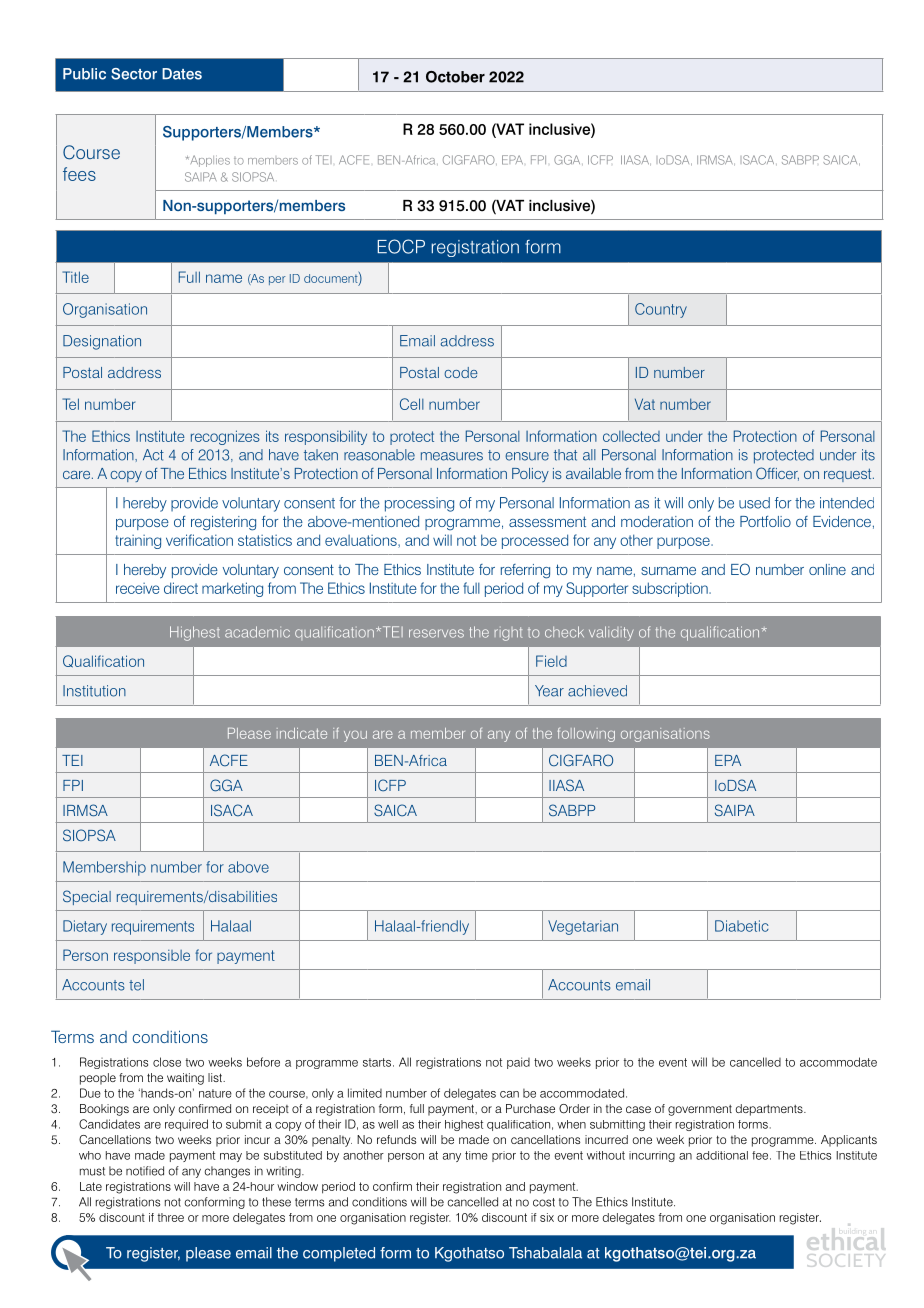 Image resolution: width=924 pixels, height=1308 pixels. Describe the element at coordinates (134, 74) in the document. I see `Sector` at that location.
